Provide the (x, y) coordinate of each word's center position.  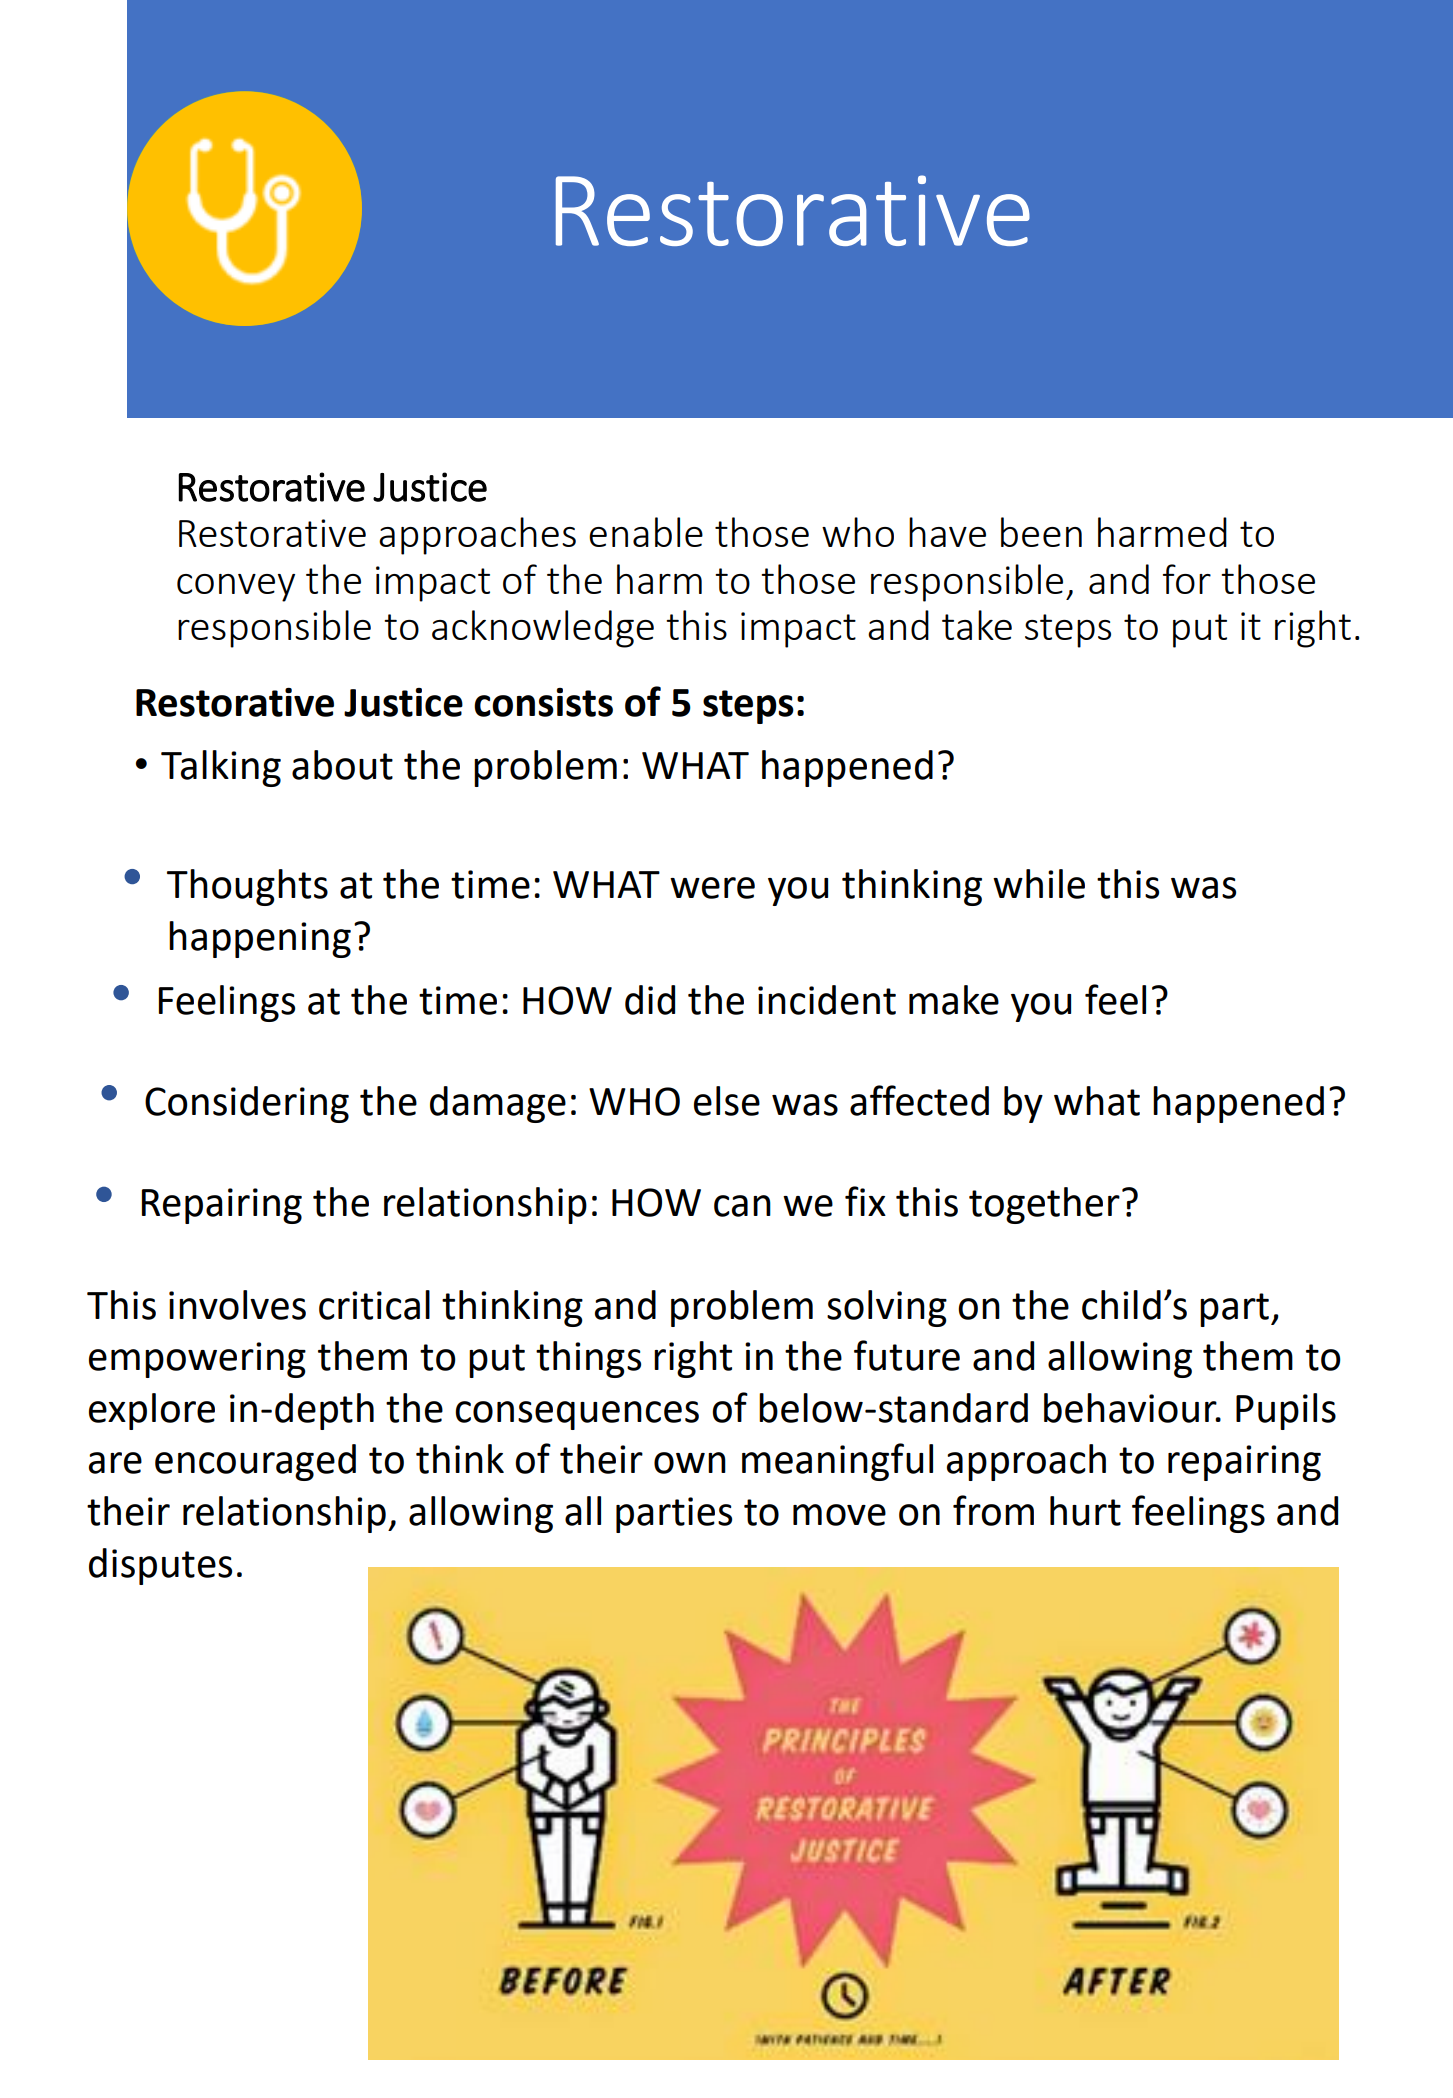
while (1039, 884)
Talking (221, 768)
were (712, 888)
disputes (160, 1566)
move (839, 1515)
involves (237, 1305)
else (727, 1101)
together (1044, 1205)
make (954, 1000)
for (1187, 579)
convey (236, 588)
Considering (247, 1104)
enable (646, 532)
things (588, 1359)
